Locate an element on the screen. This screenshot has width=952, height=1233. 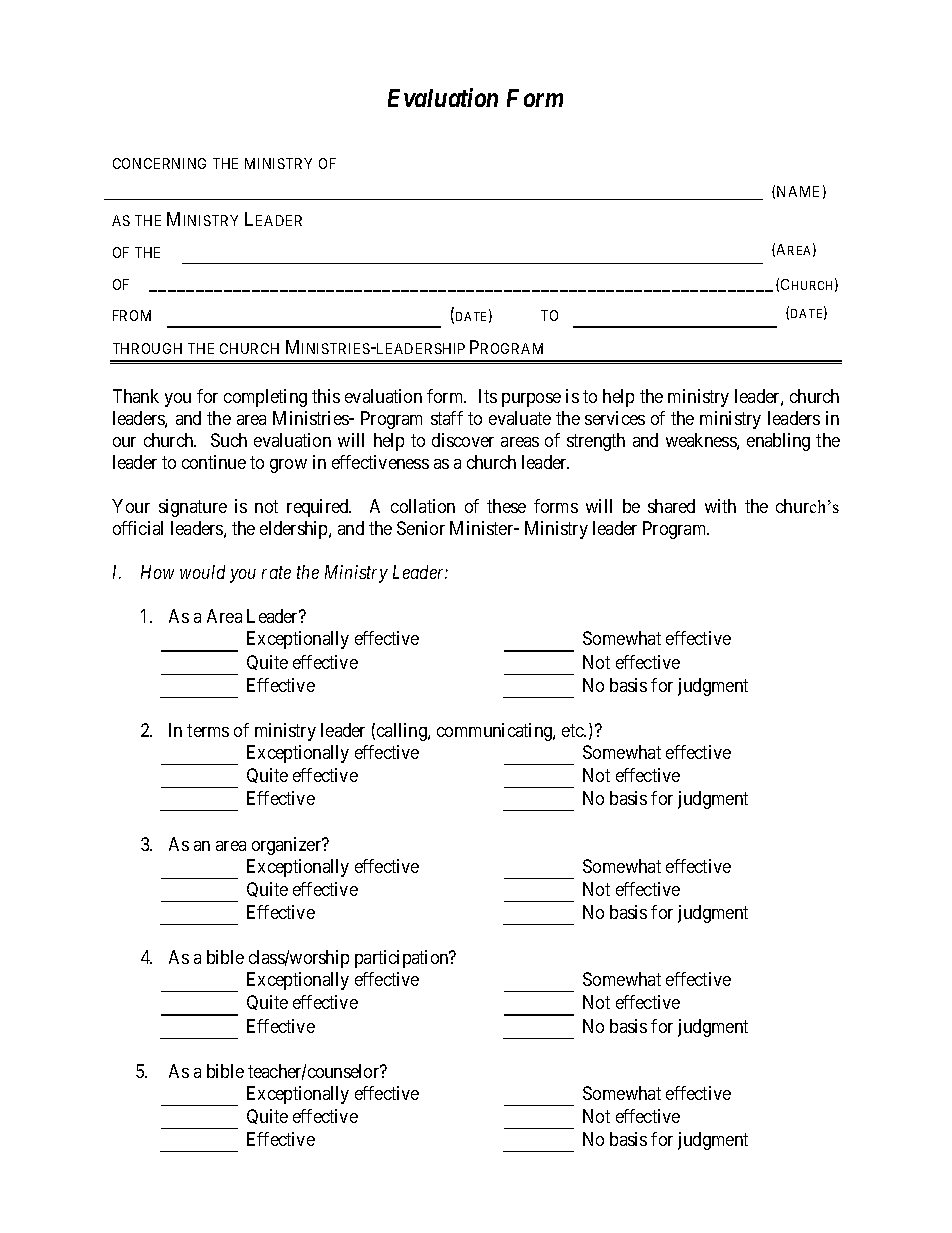
enabling is located at coordinates (778, 442).
